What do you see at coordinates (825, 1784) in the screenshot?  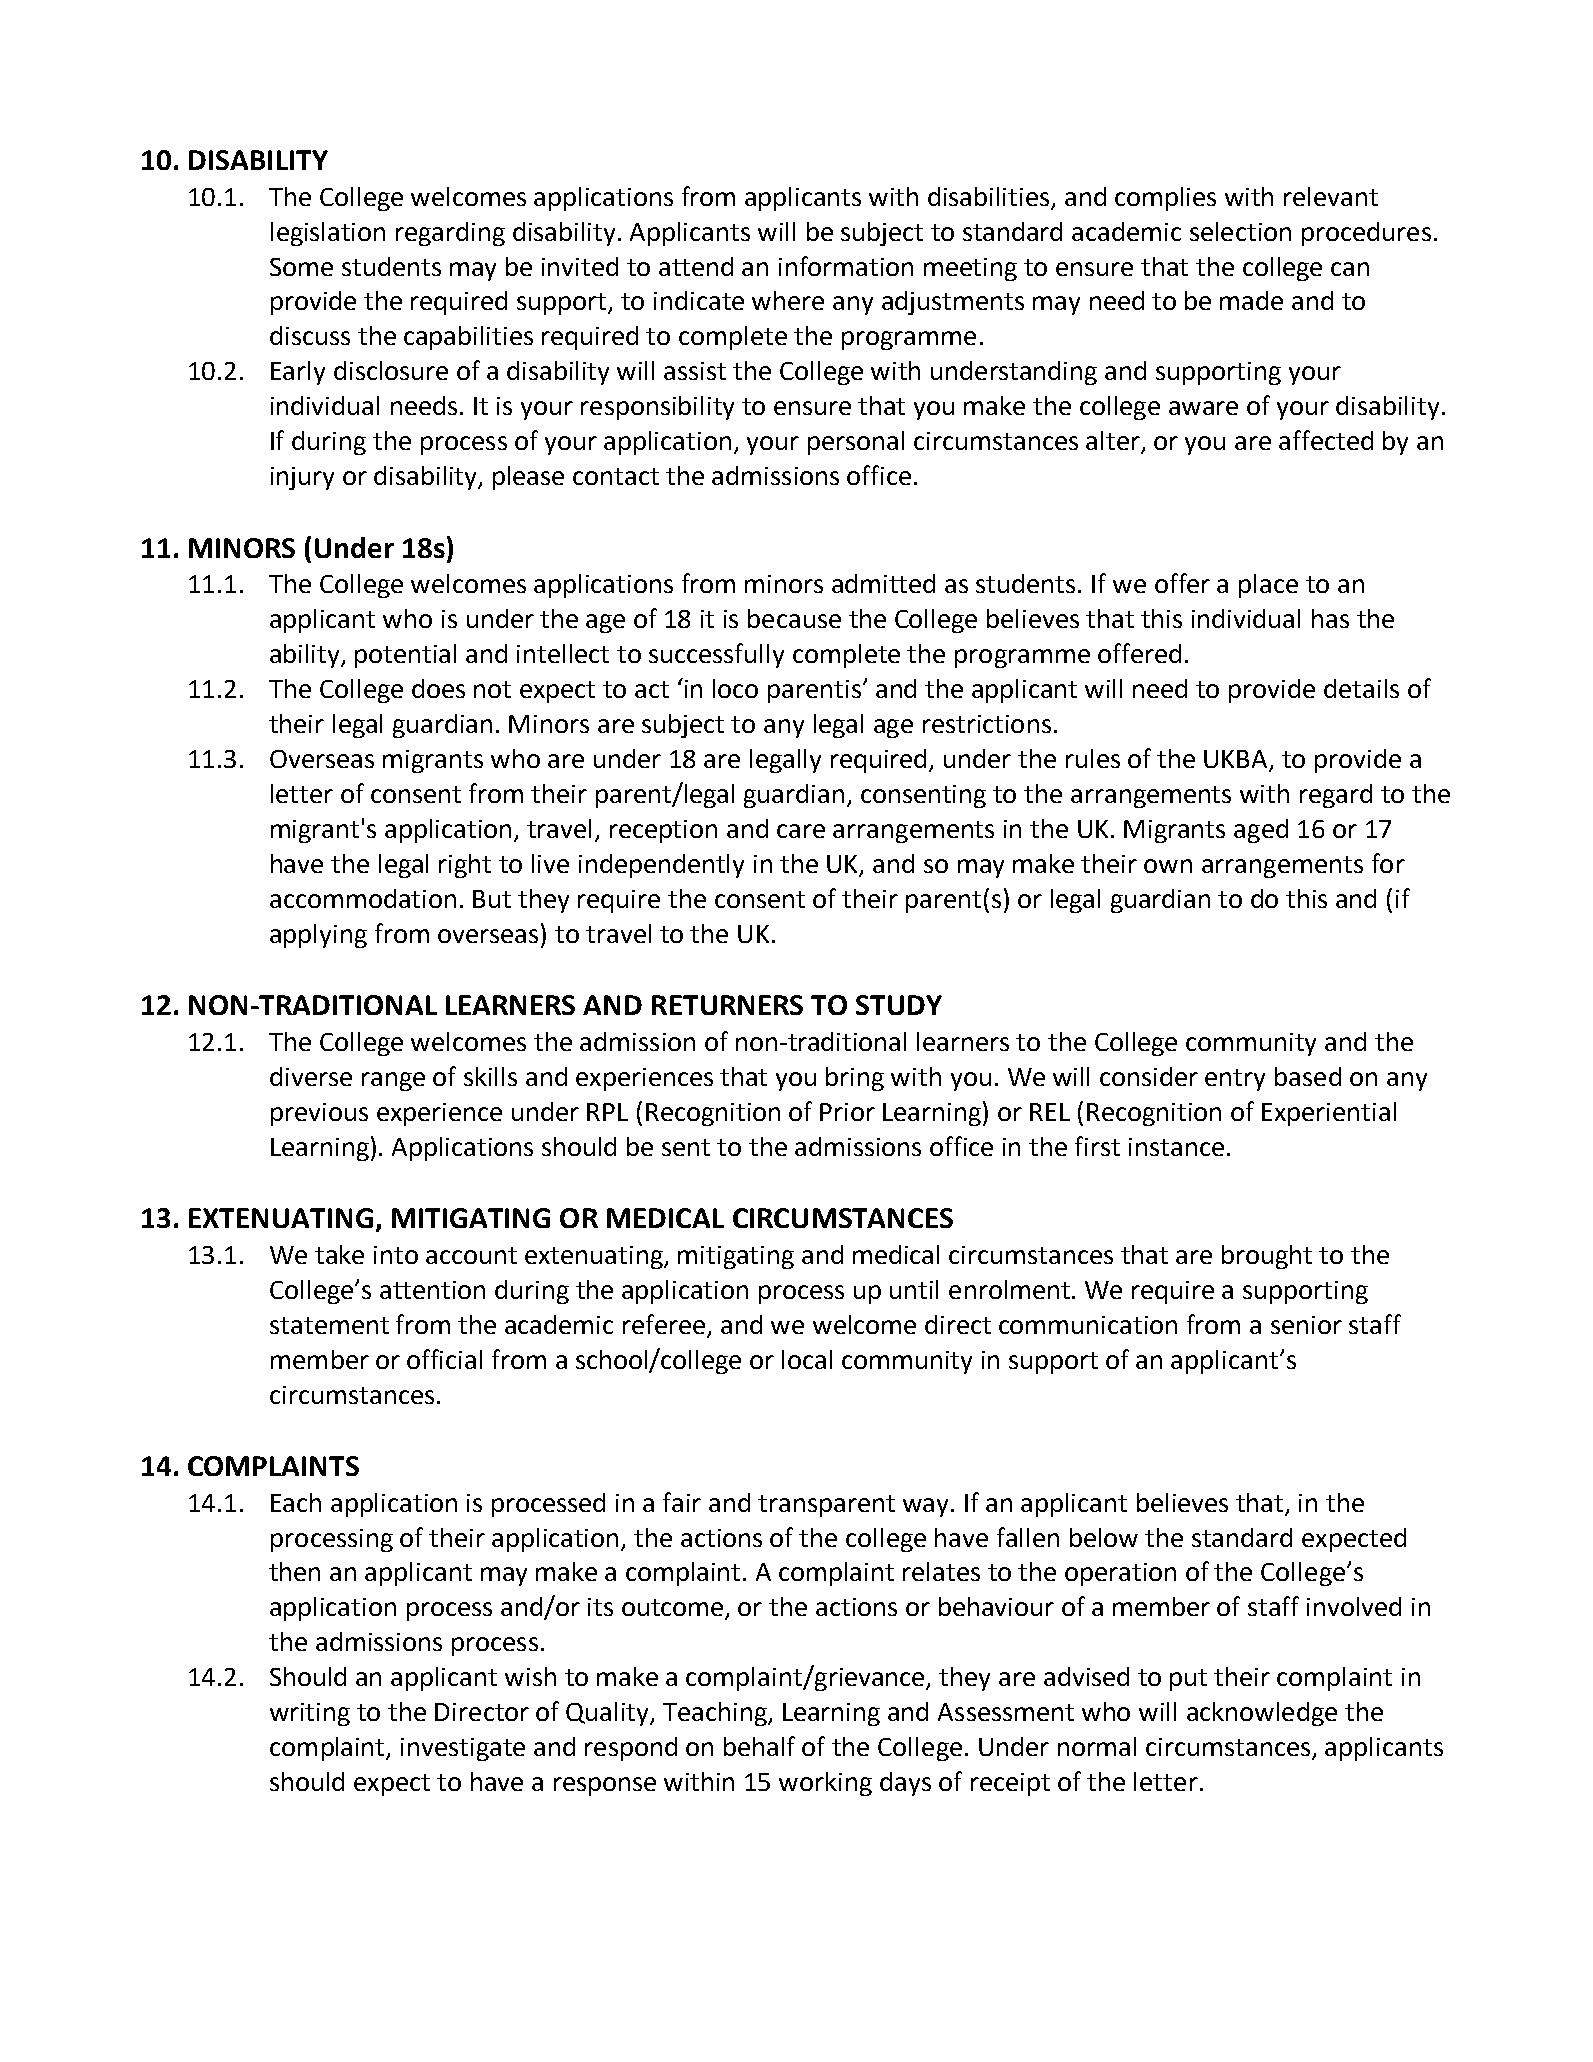 I see `working` at bounding box center [825, 1784].
